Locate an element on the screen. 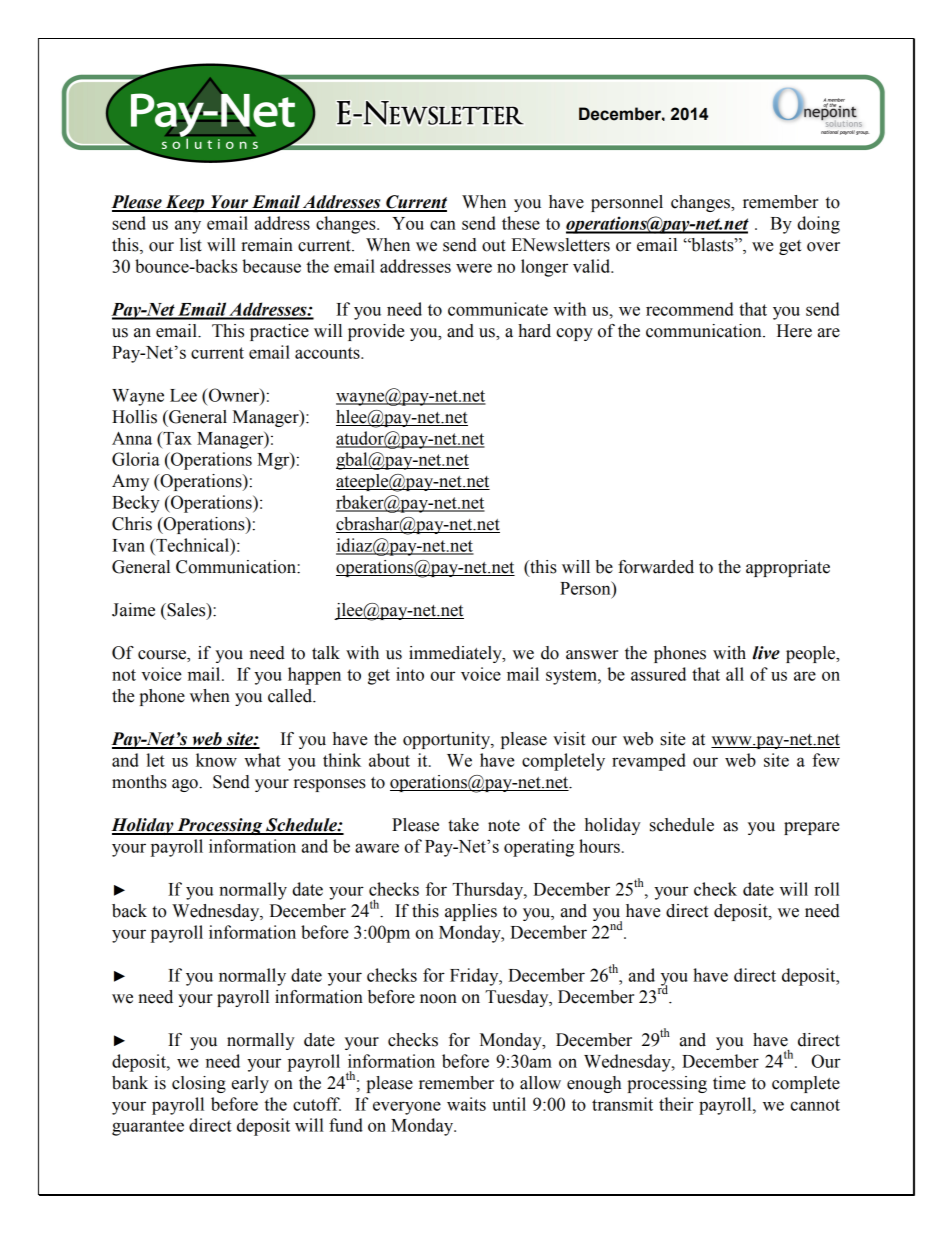 The width and height of the screenshot is (952, 1233). time is located at coordinates (729, 1083).
